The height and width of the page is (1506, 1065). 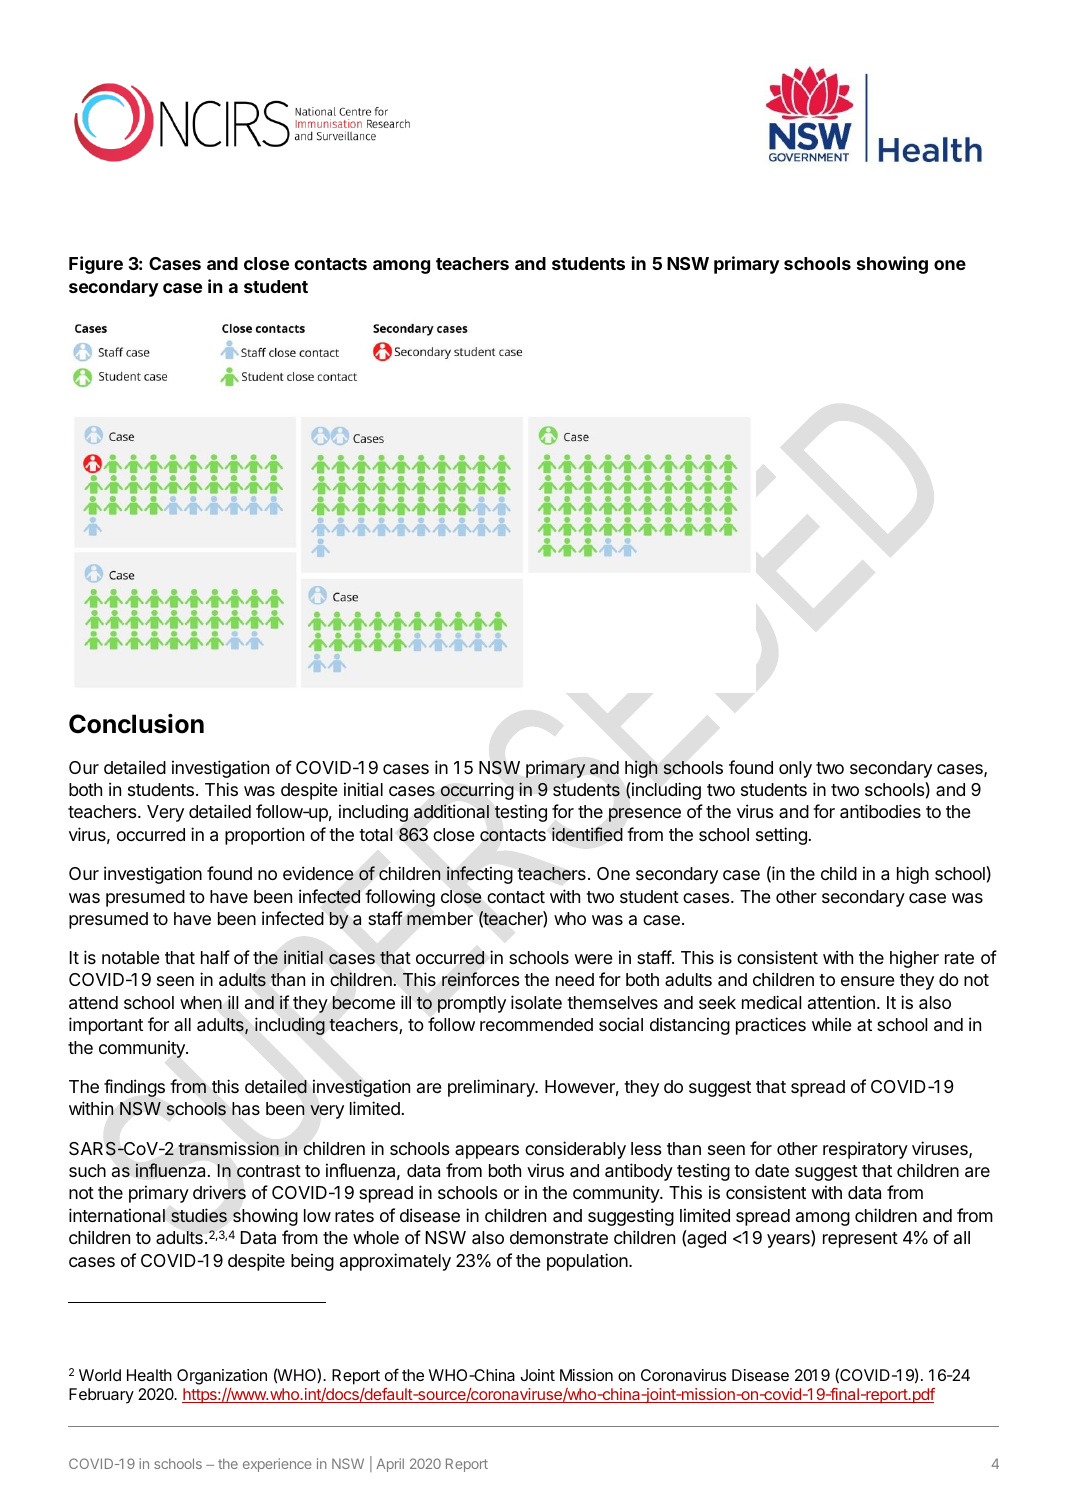 I want to click on Figure, so click(x=96, y=265).
